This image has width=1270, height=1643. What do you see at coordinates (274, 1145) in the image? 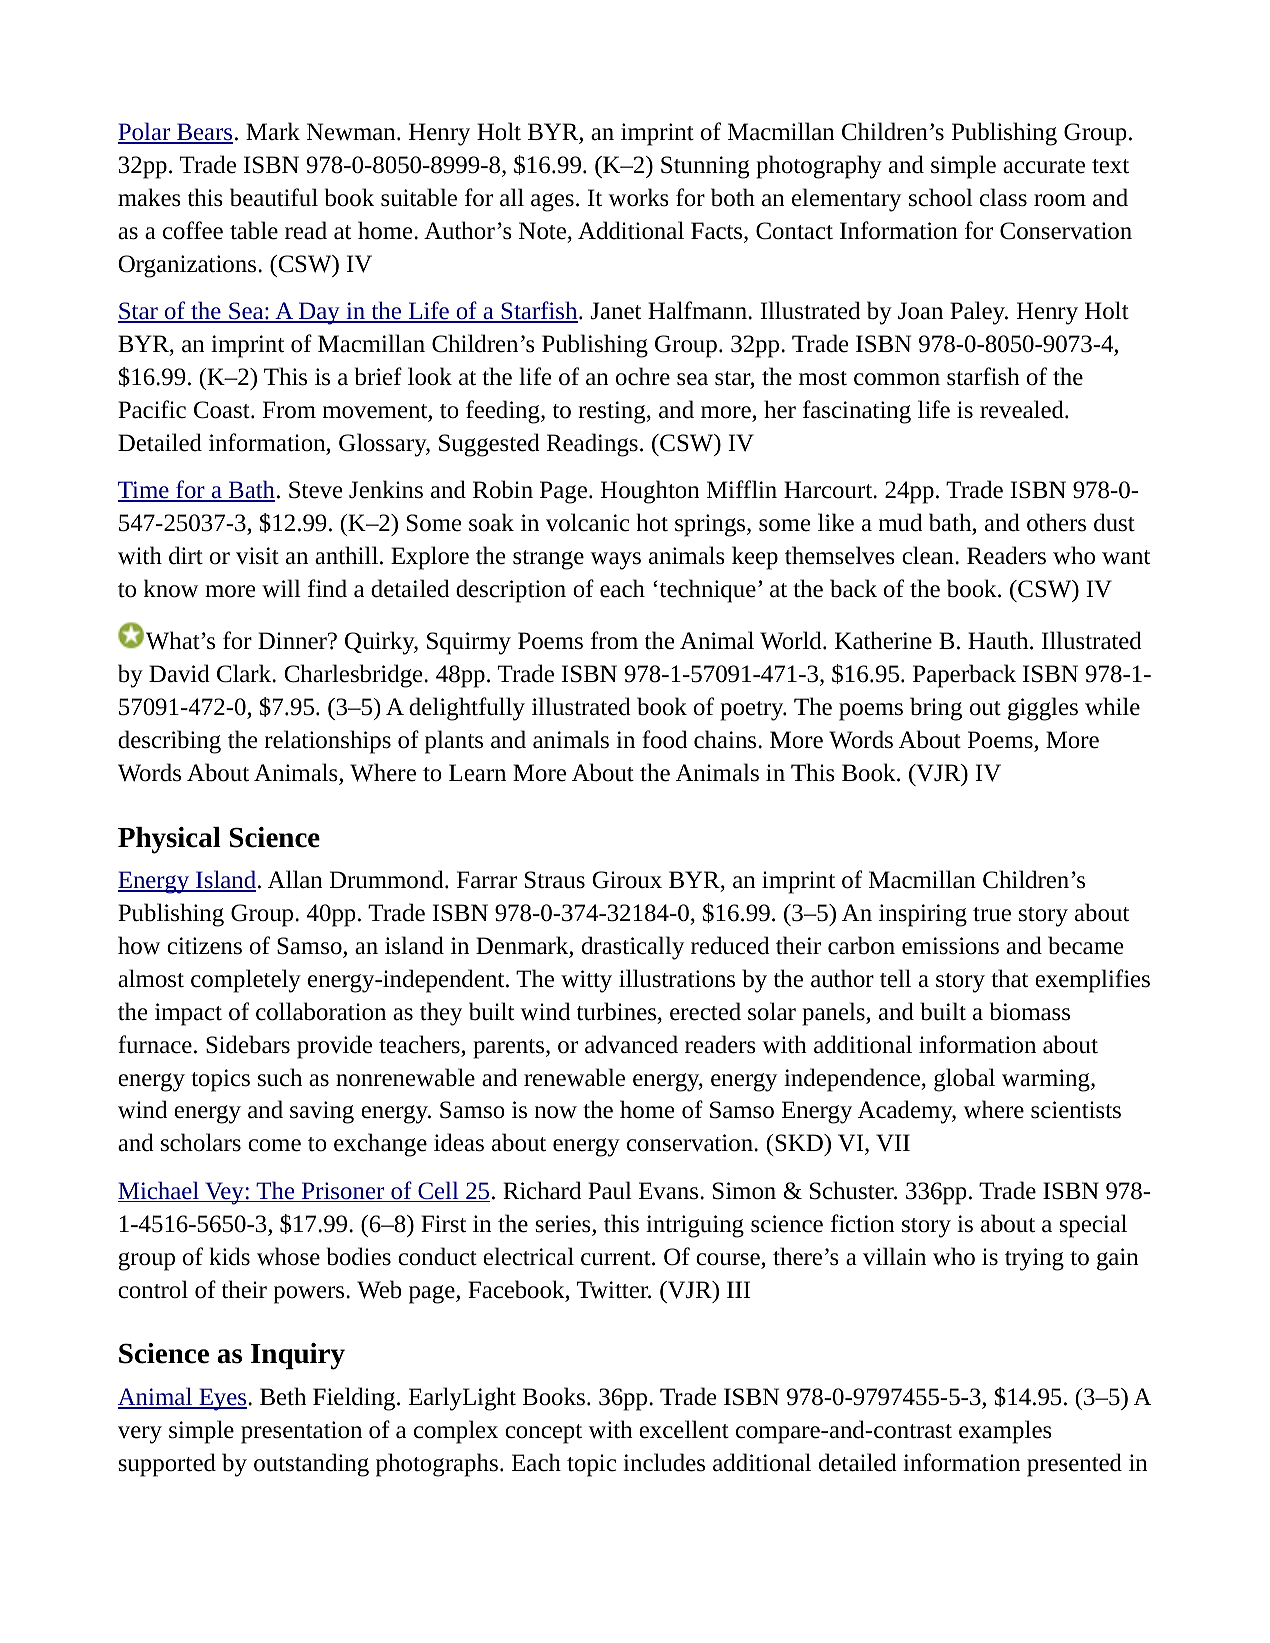
I see `come` at bounding box center [274, 1145].
